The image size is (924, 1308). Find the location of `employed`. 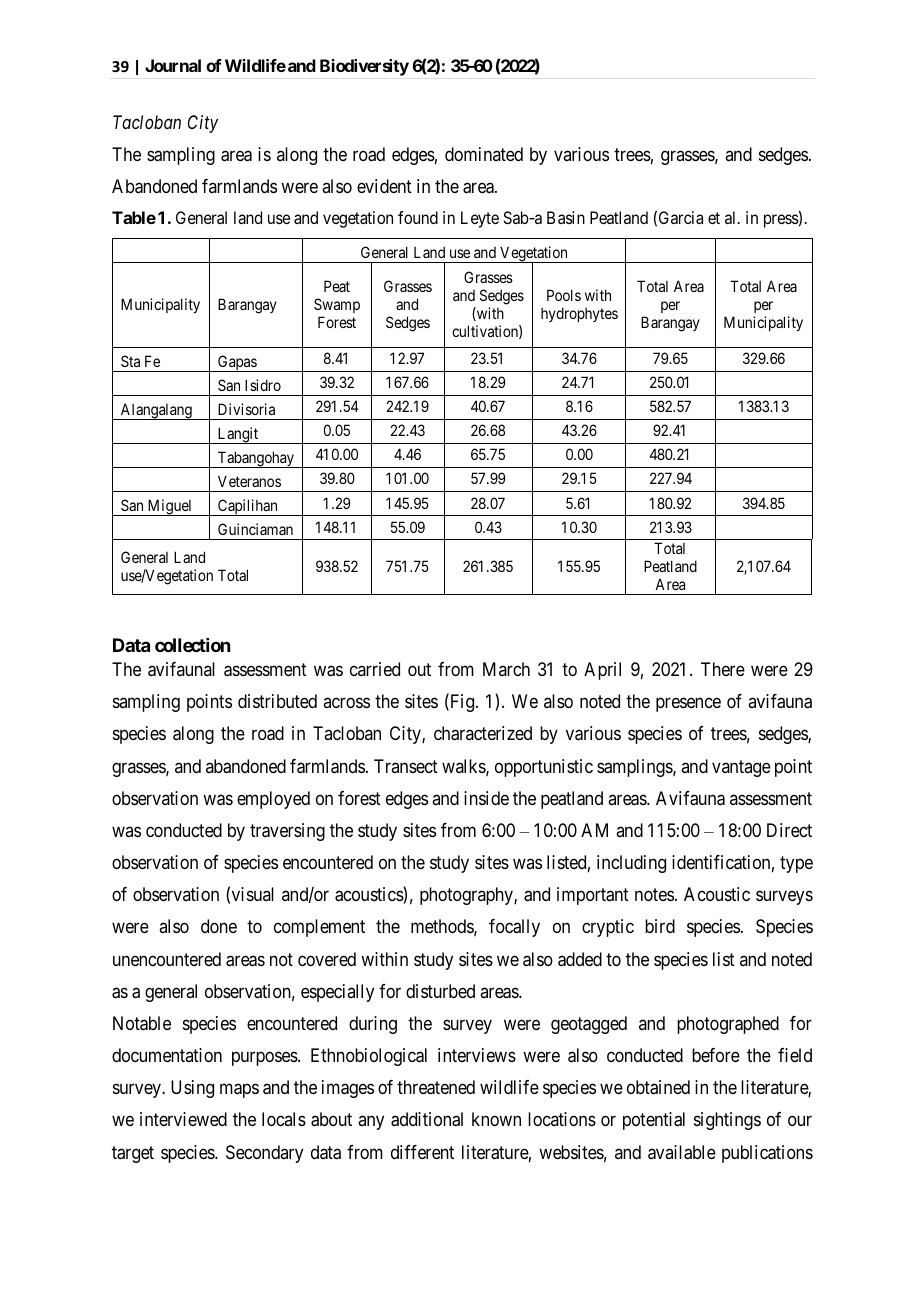

employed is located at coordinates (273, 800).
